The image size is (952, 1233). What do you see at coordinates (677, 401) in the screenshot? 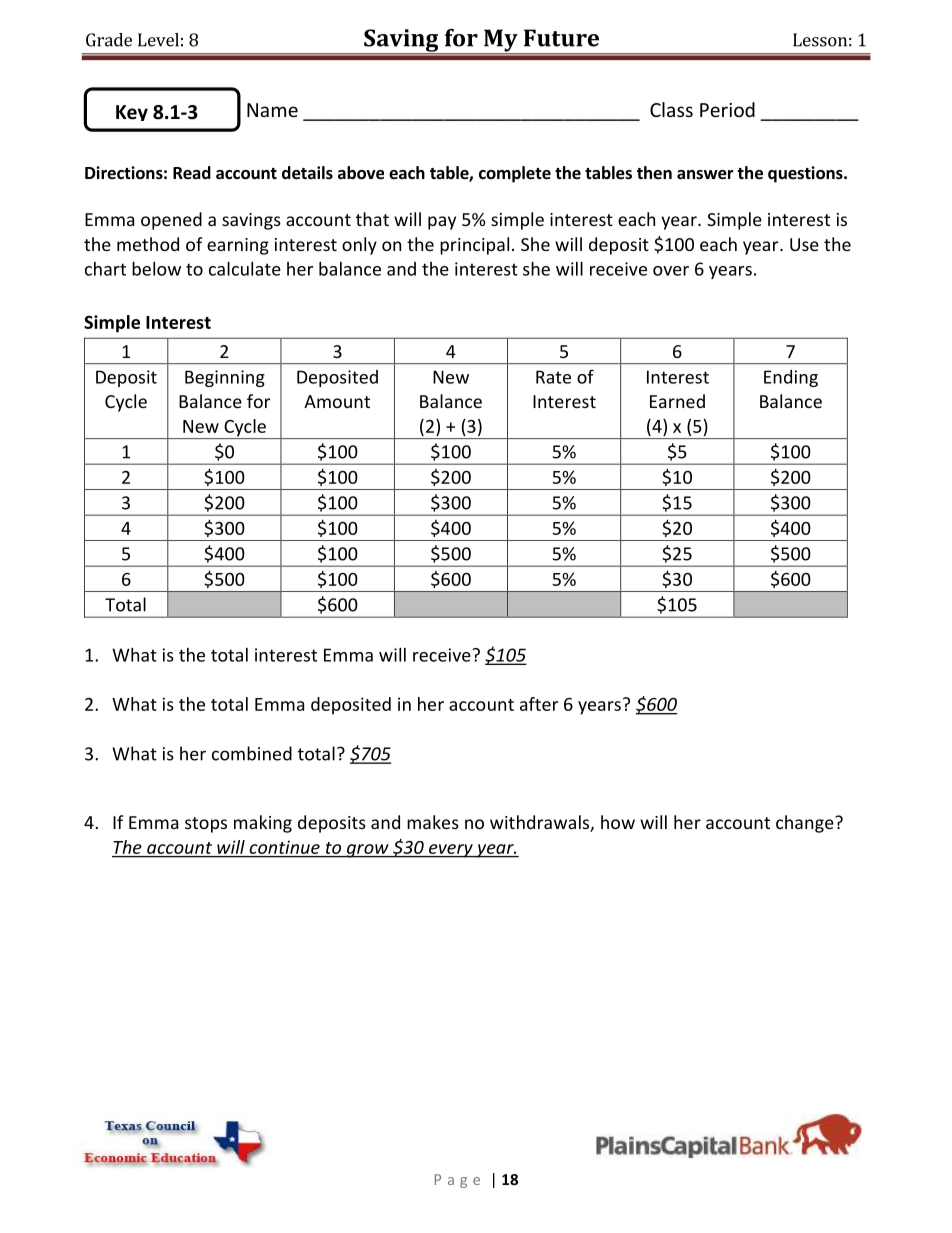
I see `Earned` at bounding box center [677, 401].
